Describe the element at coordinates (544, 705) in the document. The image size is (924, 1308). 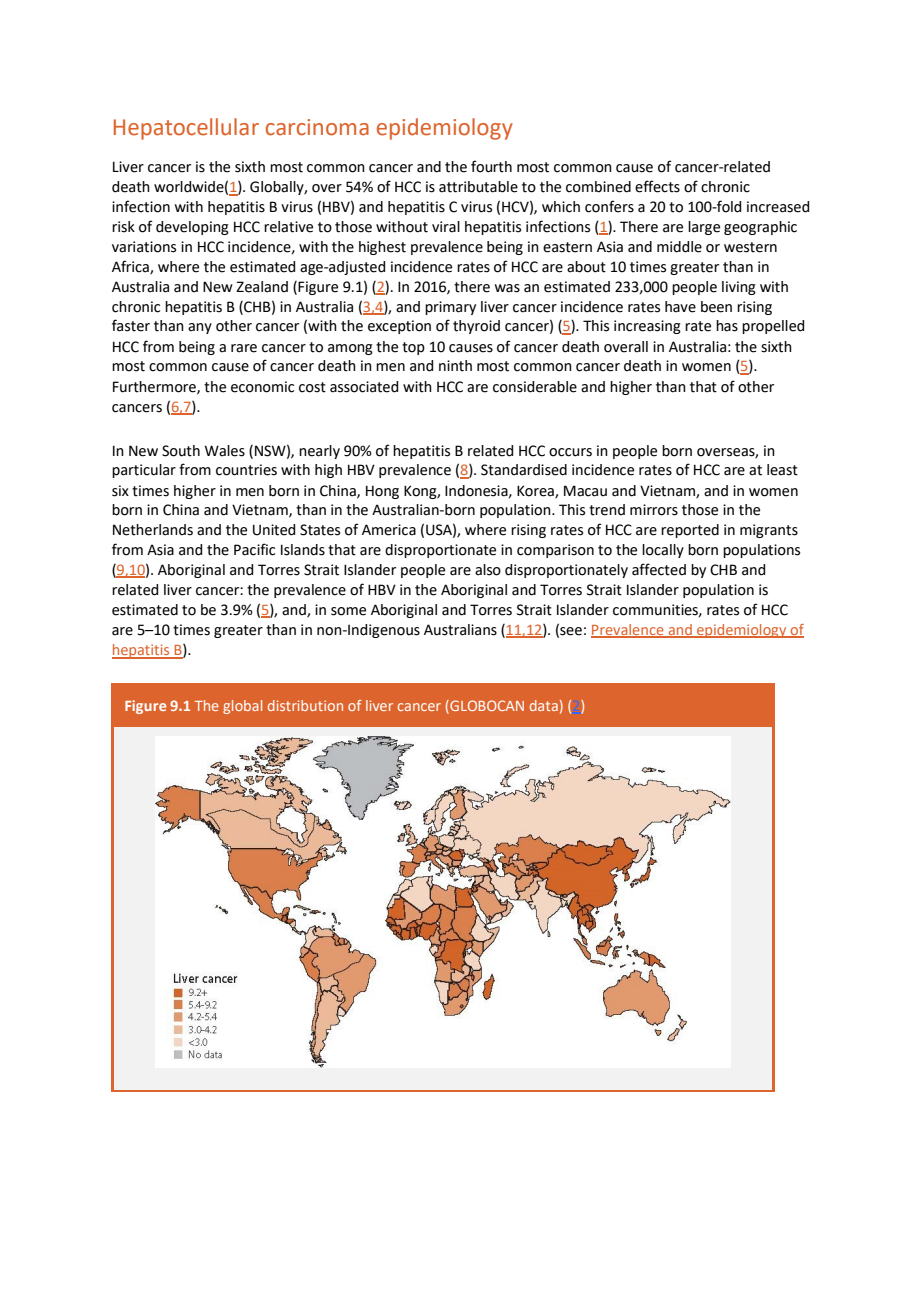
I see `data` at that location.
